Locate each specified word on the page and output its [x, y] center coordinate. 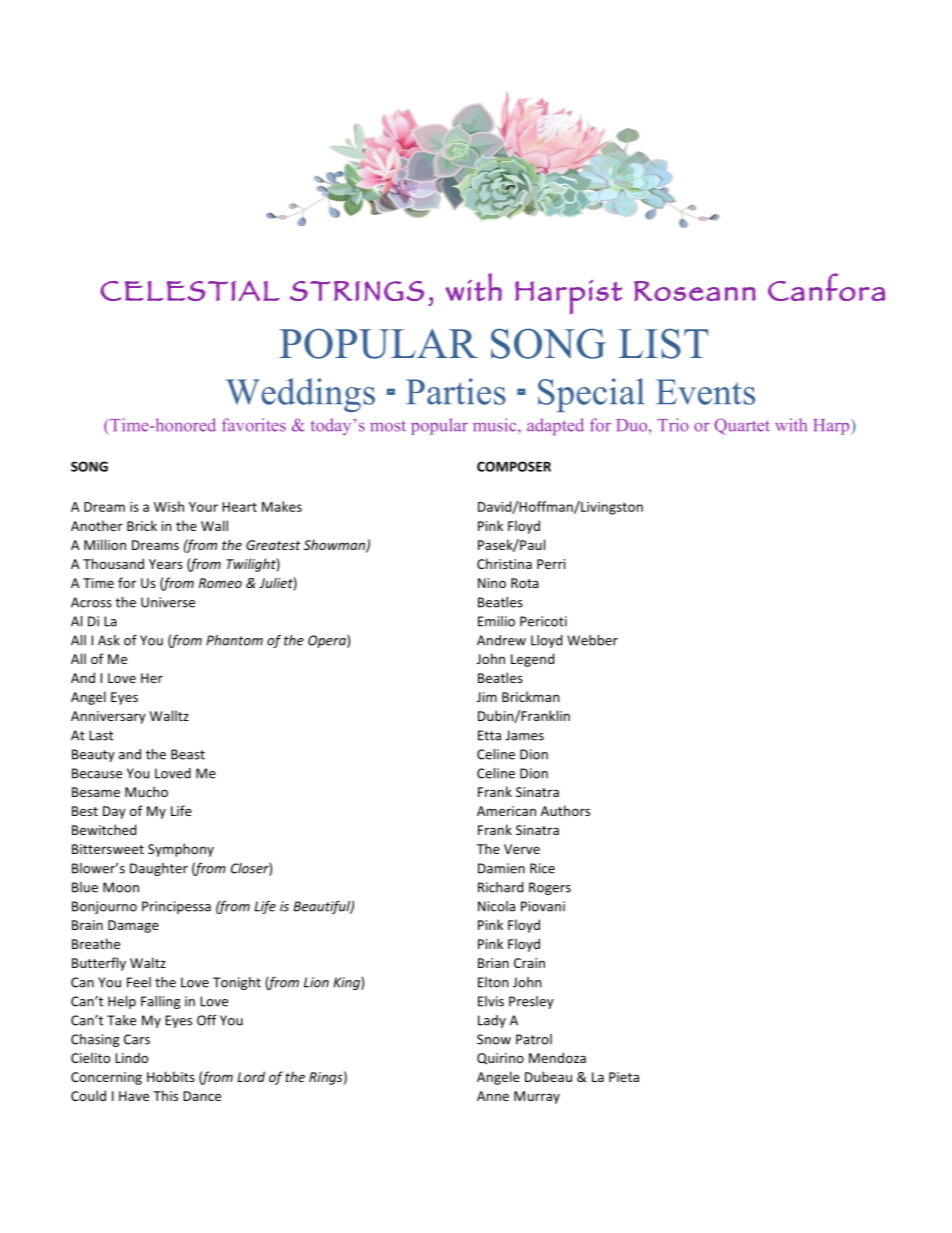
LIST [664, 343]
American [506, 811]
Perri [551, 564]
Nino [492, 583]
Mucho [146, 791]
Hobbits [171, 1076]
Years [166, 564]
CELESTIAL [190, 290]
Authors [565, 810]
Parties [456, 391]
